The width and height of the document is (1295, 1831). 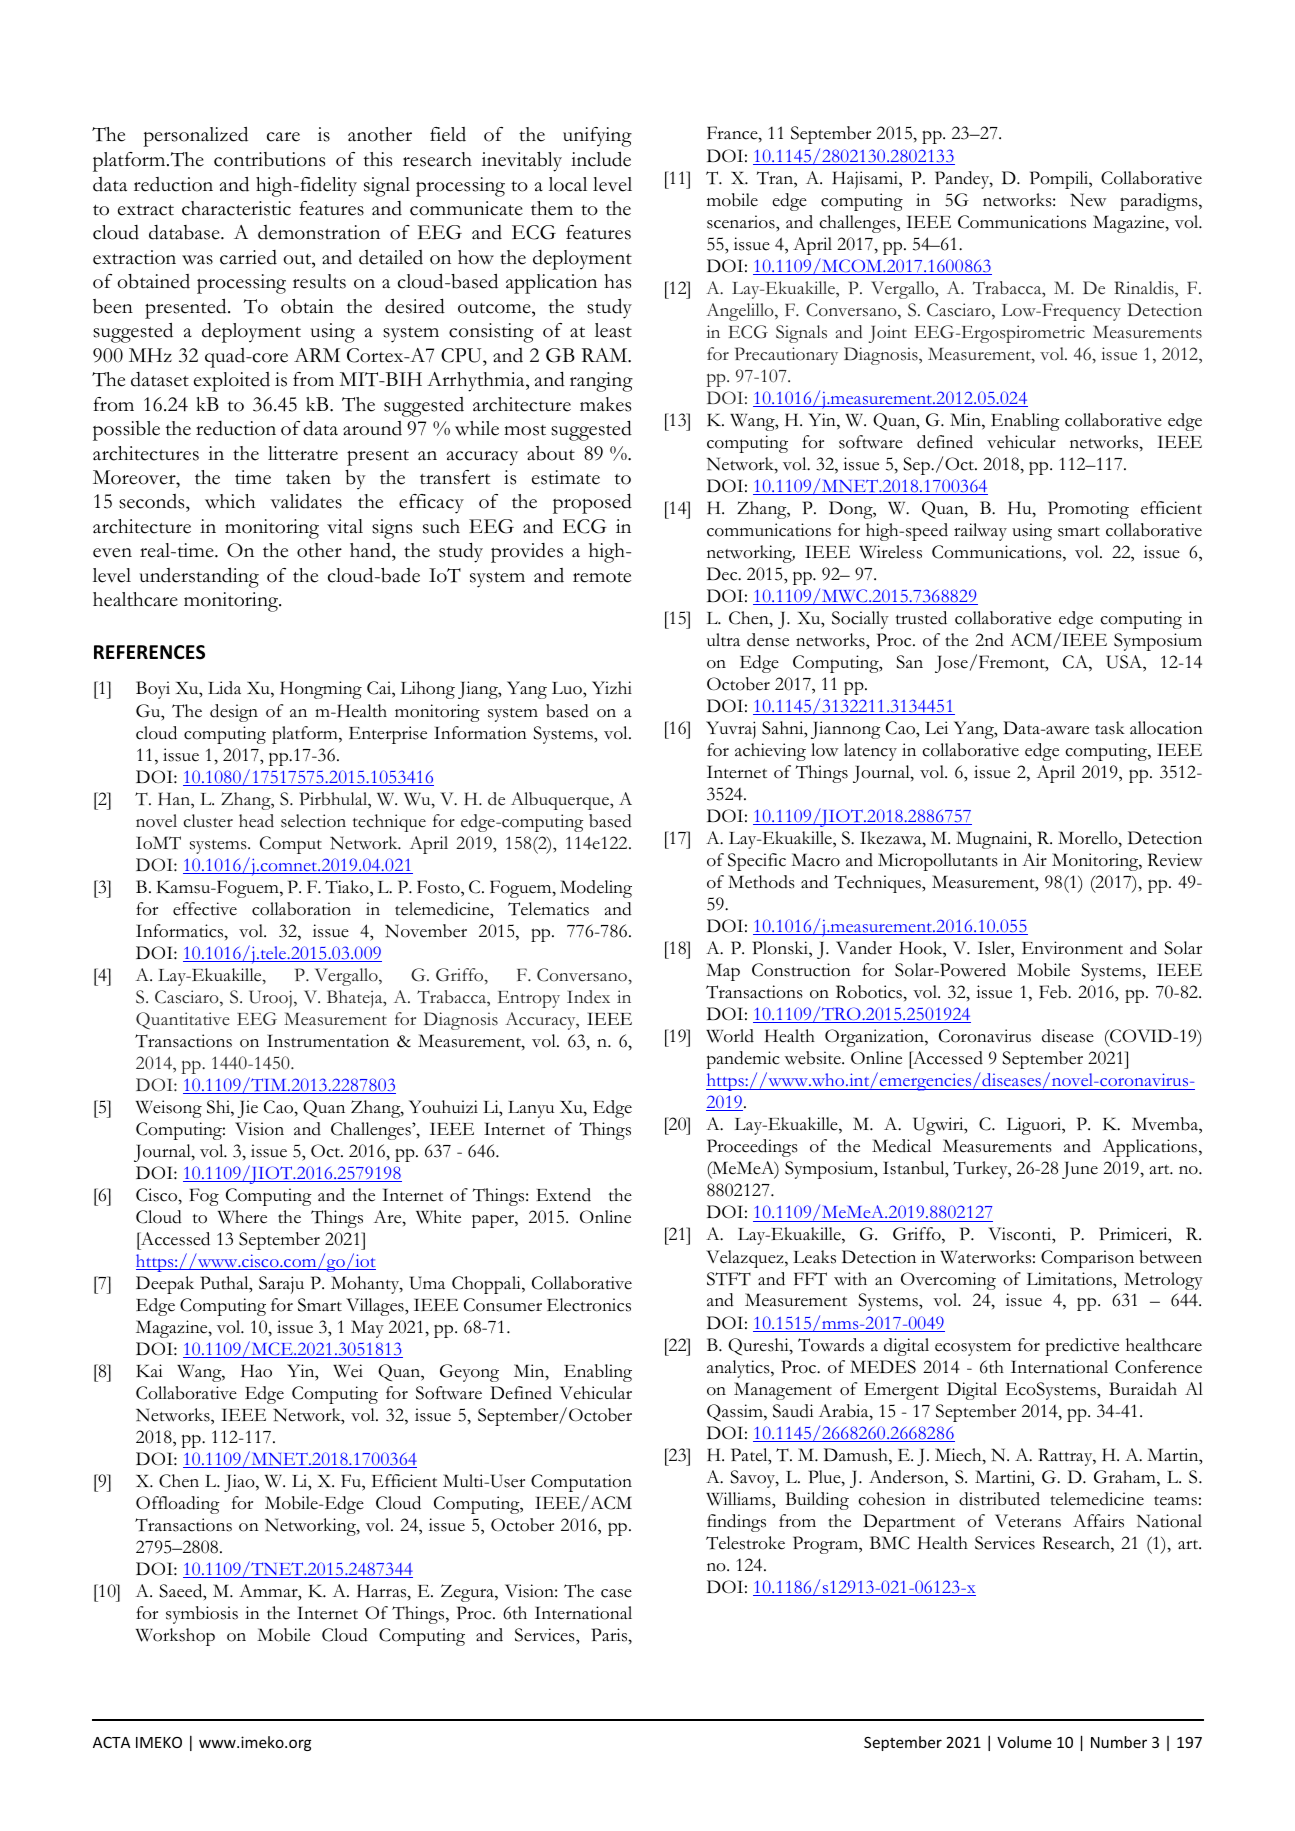 What do you see at coordinates (1024, 1742) in the document?
I see `Volume` at bounding box center [1024, 1742].
